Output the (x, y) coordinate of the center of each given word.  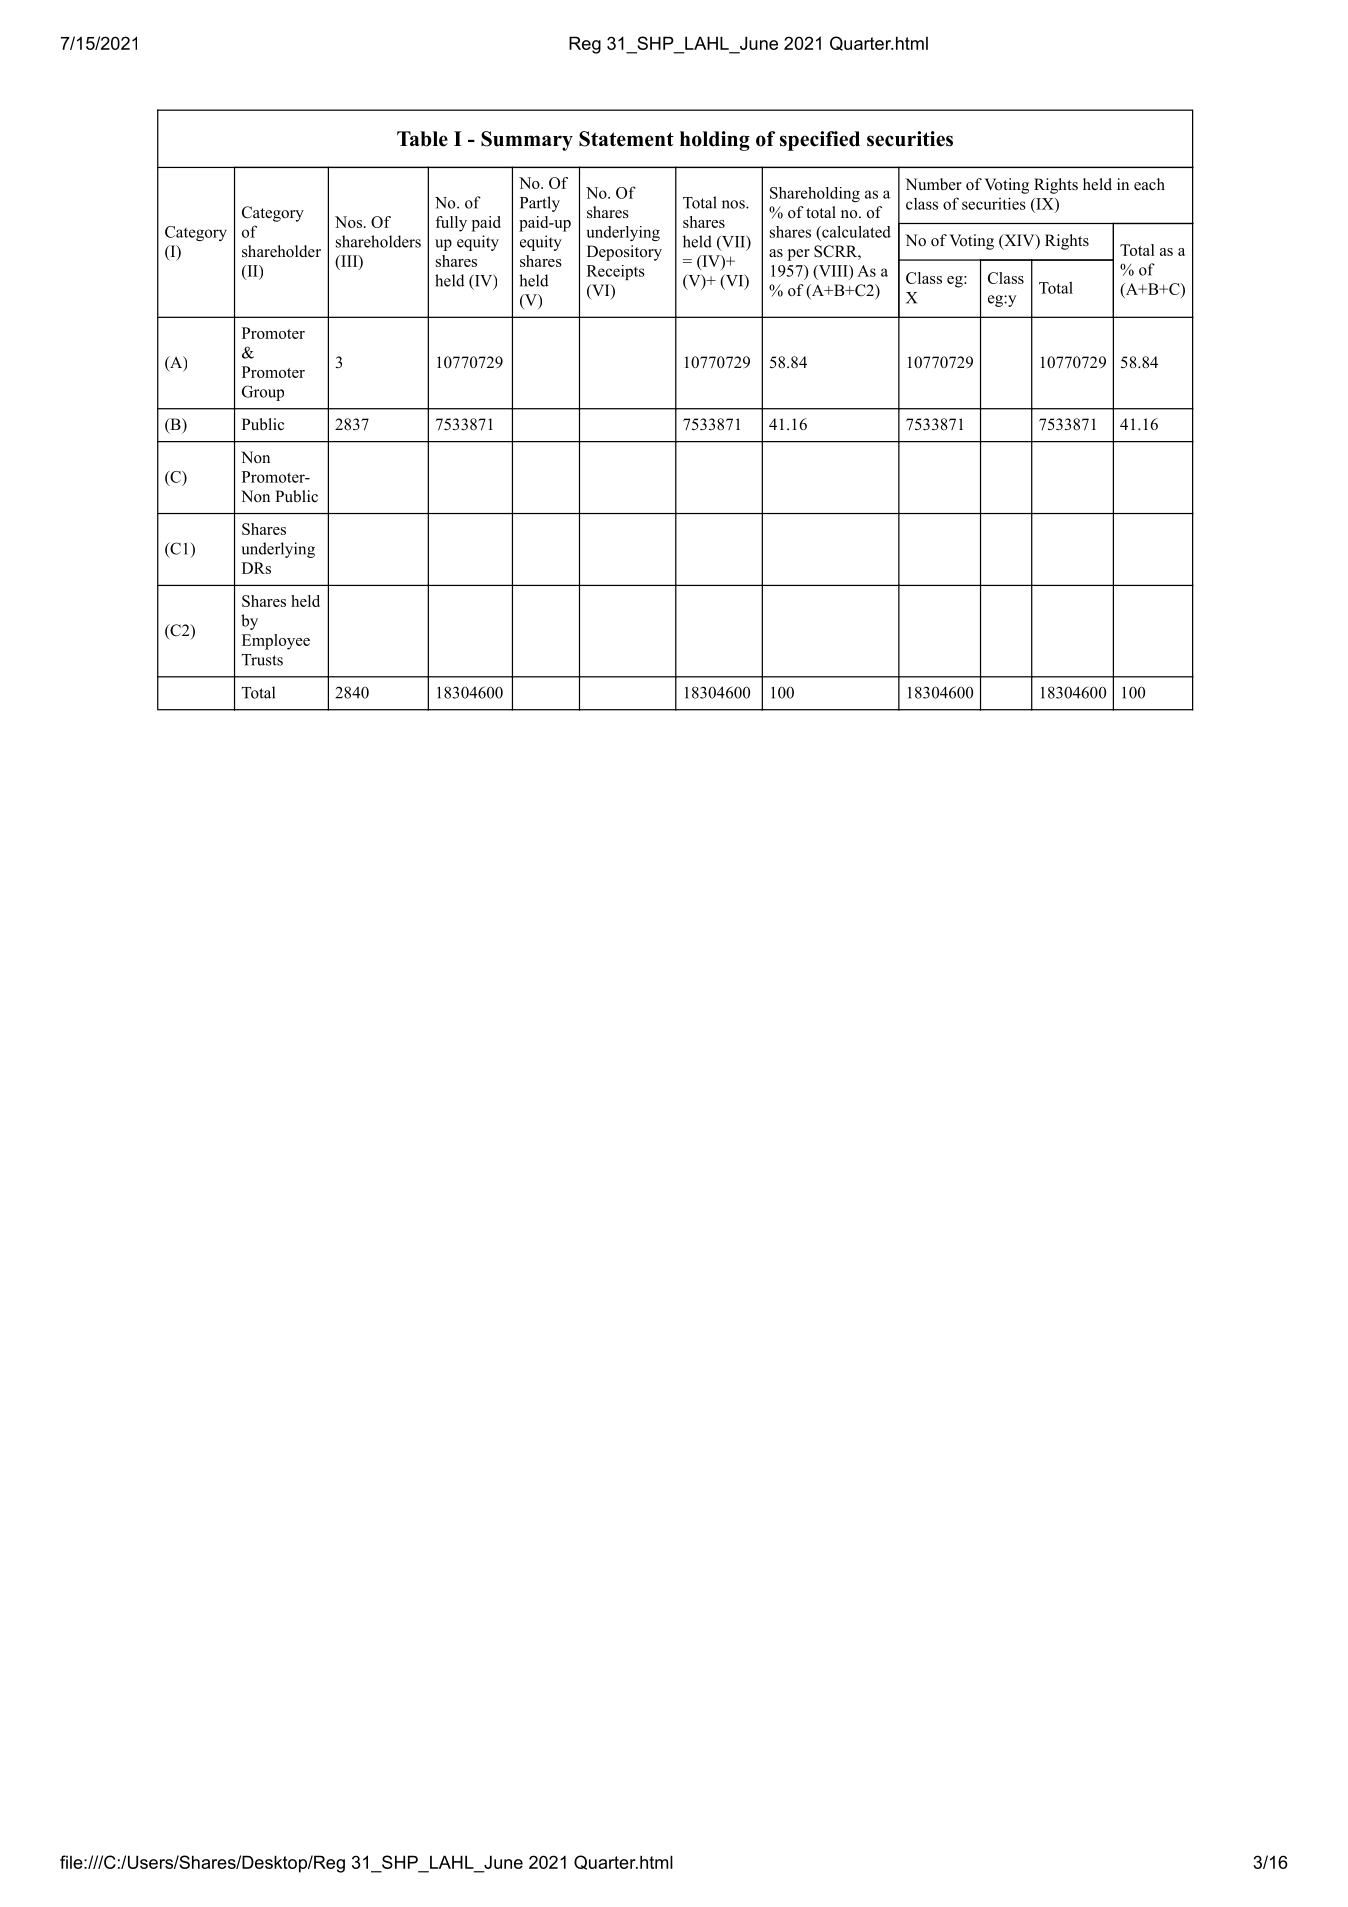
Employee (276, 642)
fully (451, 224)
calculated (855, 232)
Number (933, 184)
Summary (527, 141)
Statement (626, 139)
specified (820, 141)
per (799, 255)
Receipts (616, 272)
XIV (1019, 241)
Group (263, 393)
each (1149, 184)
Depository (624, 253)
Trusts (262, 660)
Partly (540, 204)
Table (422, 139)
